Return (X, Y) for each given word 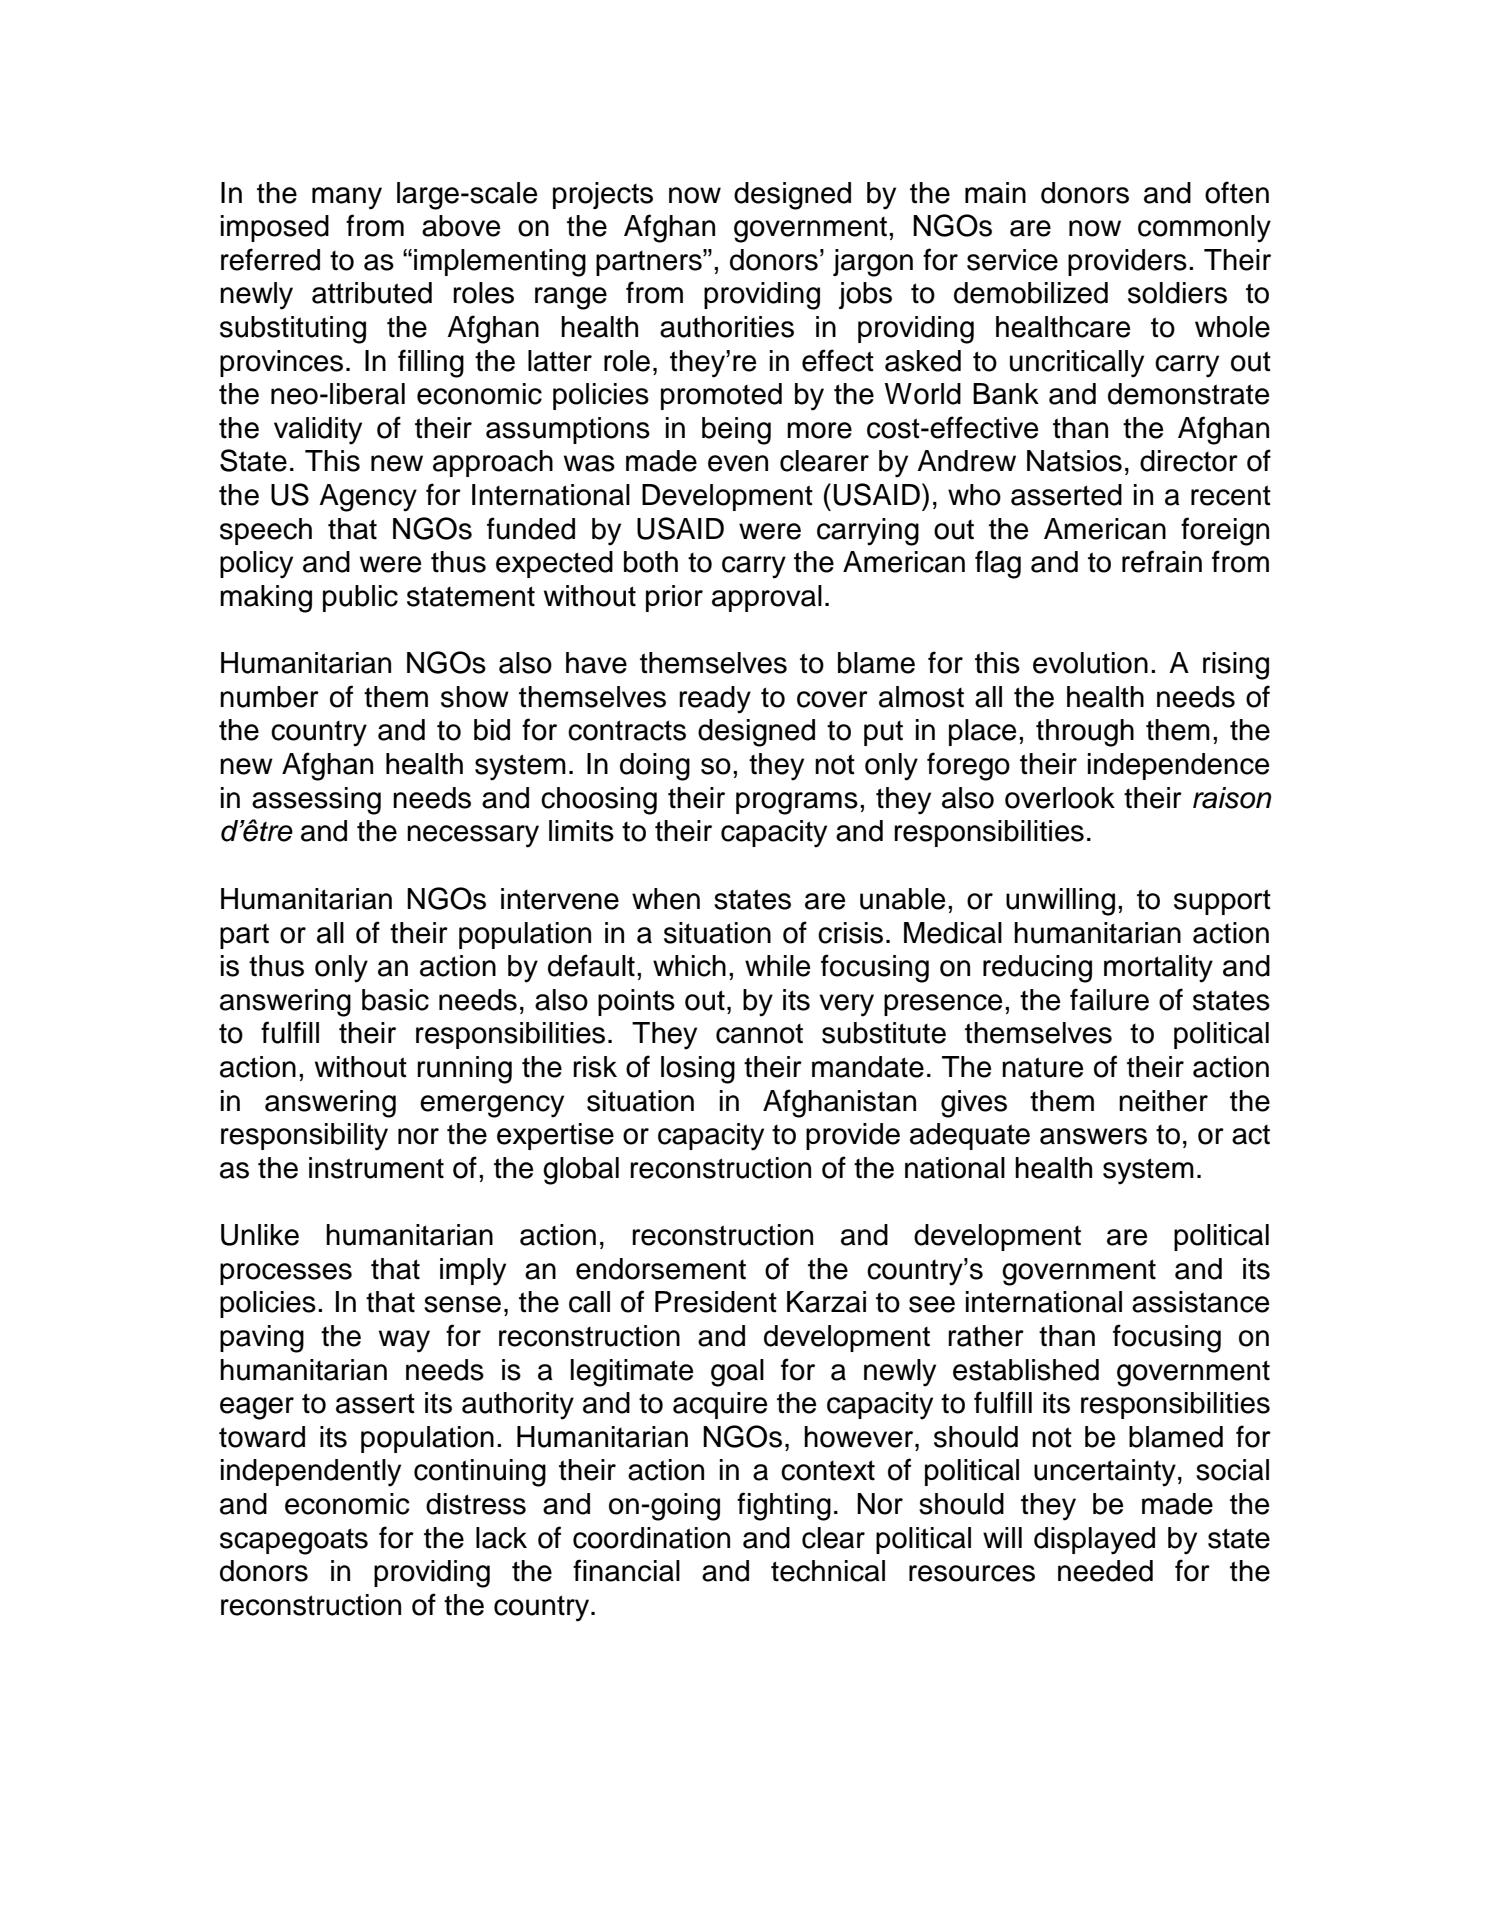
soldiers (1177, 293)
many (347, 198)
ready (715, 700)
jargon (873, 263)
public (360, 598)
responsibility (304, 1137)
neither (1163, 1101)
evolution (1090, 663)
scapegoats (294, 1541)
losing (698, 1070)
